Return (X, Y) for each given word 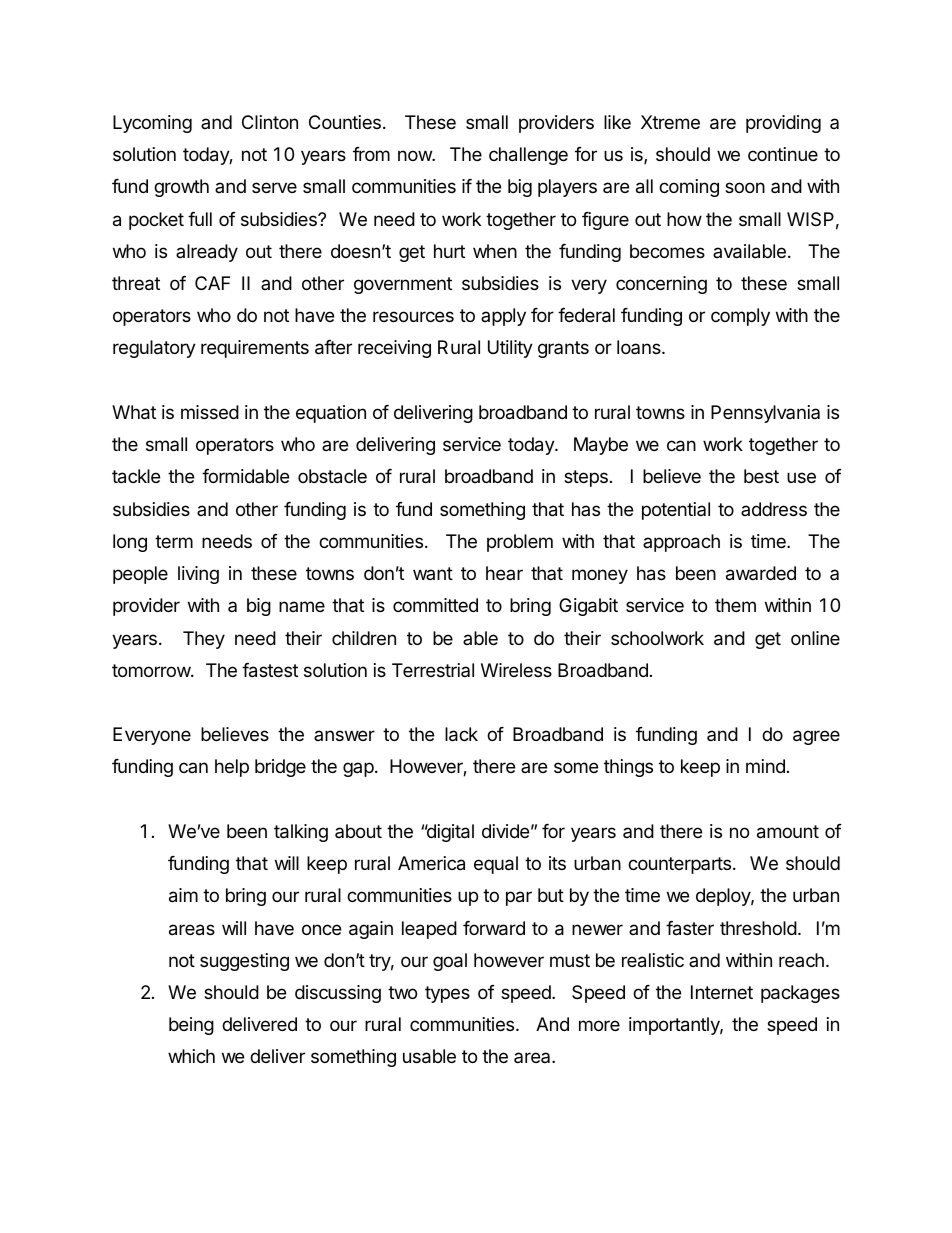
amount (788, 832)
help (232, 768)
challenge (528, 156)
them (735, 605)
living (198, 575)
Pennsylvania (765, 414)
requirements (255, 349)
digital (449, 833)
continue (783, 154)
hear (504, 573)
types (447, 994)
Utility (510, 349)
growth (181, 188)
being (191, 1026)
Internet (722, 992)
